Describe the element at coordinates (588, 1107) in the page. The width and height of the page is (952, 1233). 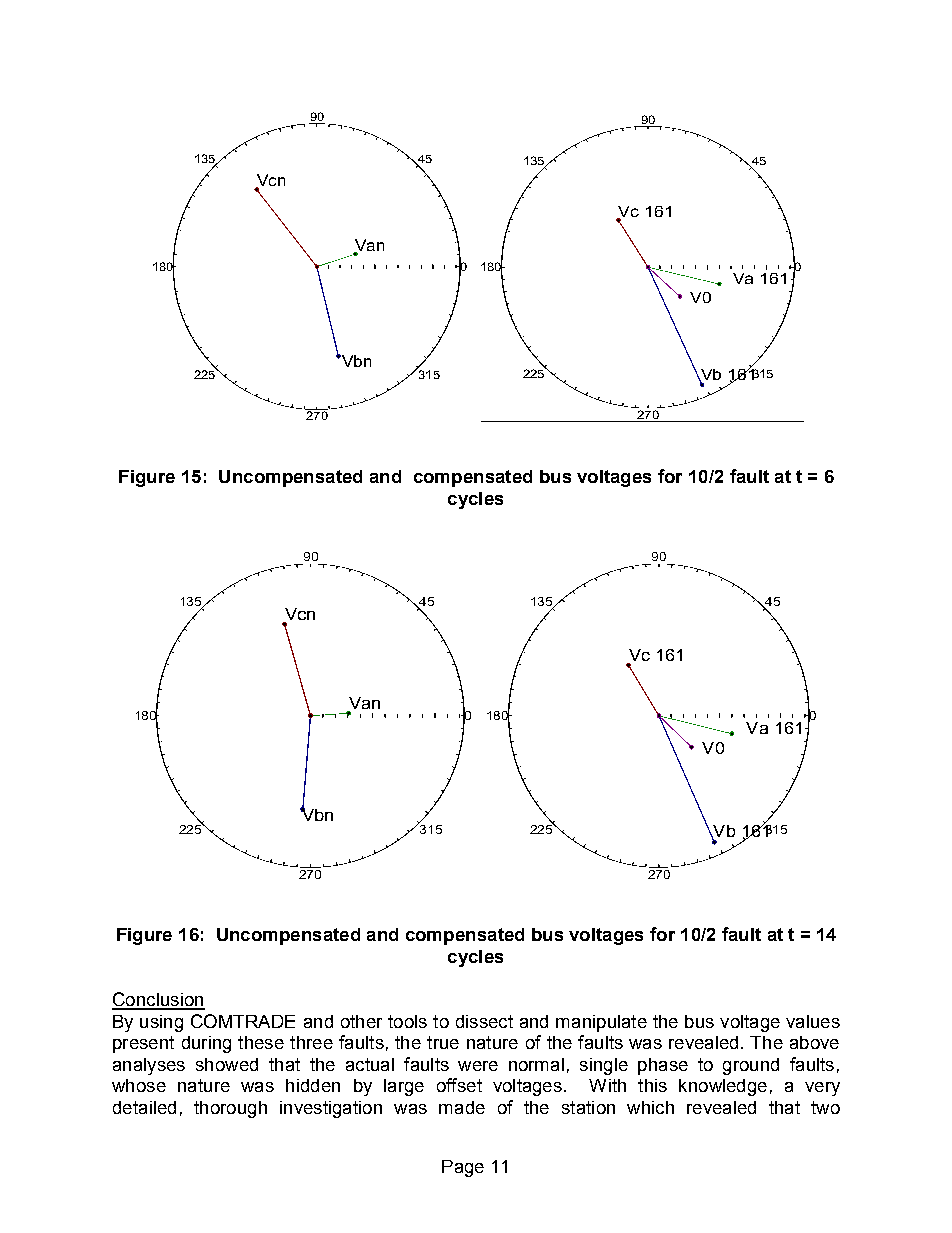
I see `station` at that location.
